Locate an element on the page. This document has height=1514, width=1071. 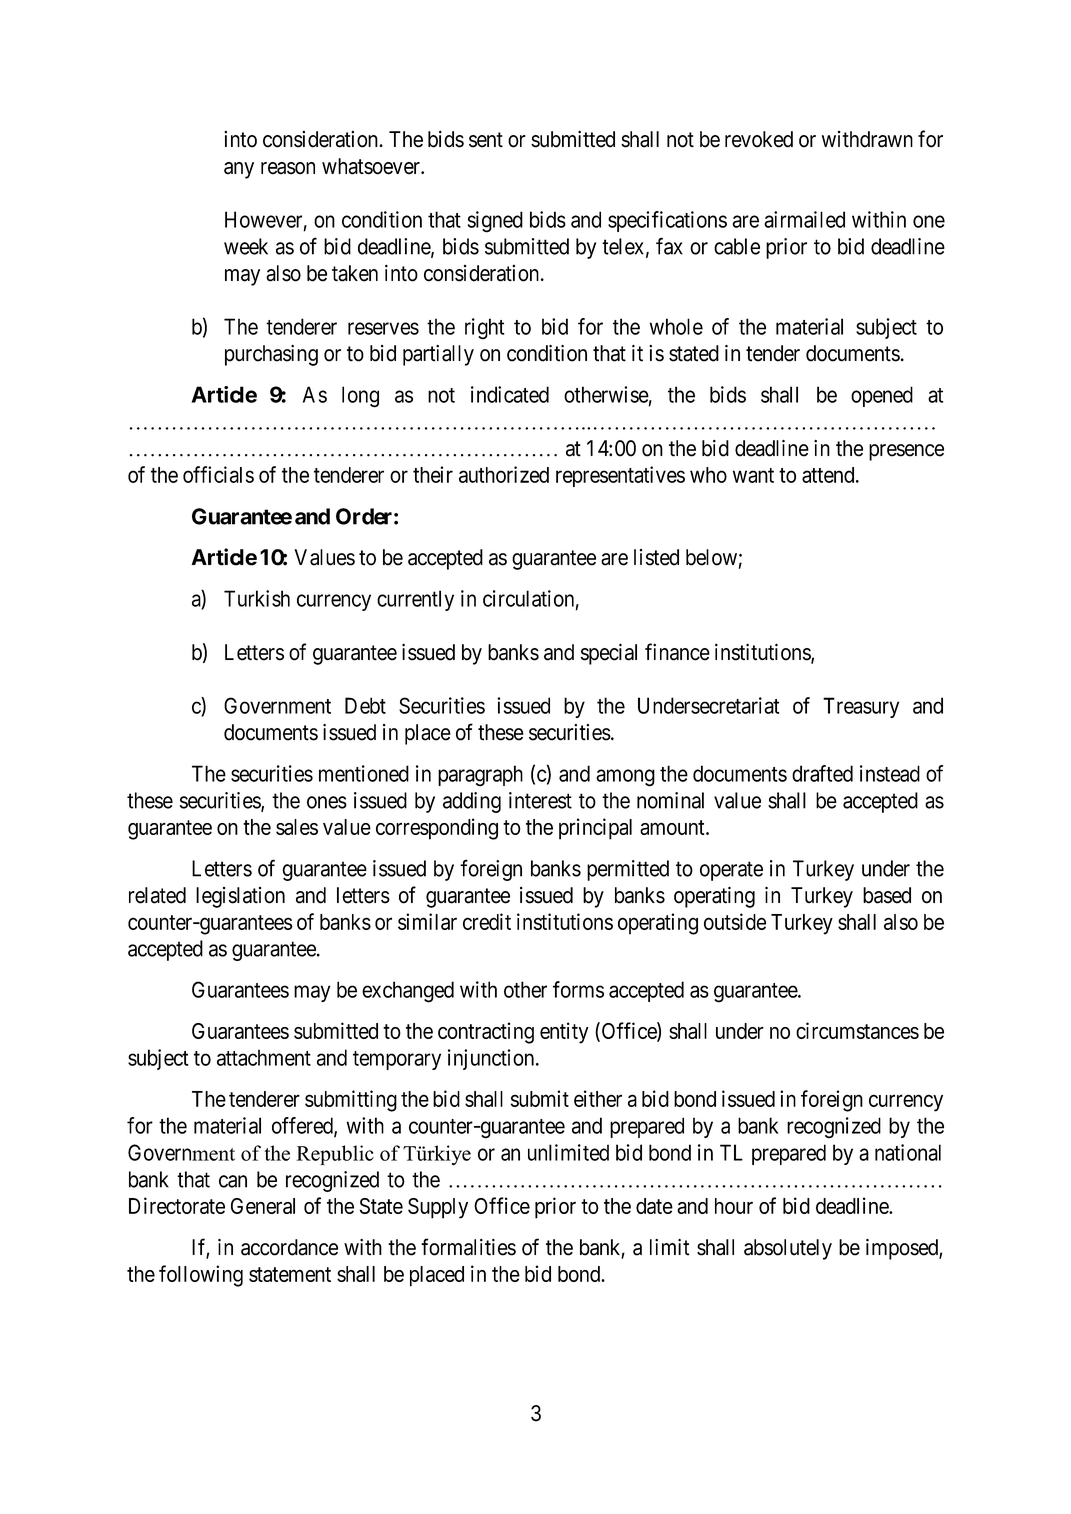
Debt is located at coordinates (365, 705).
